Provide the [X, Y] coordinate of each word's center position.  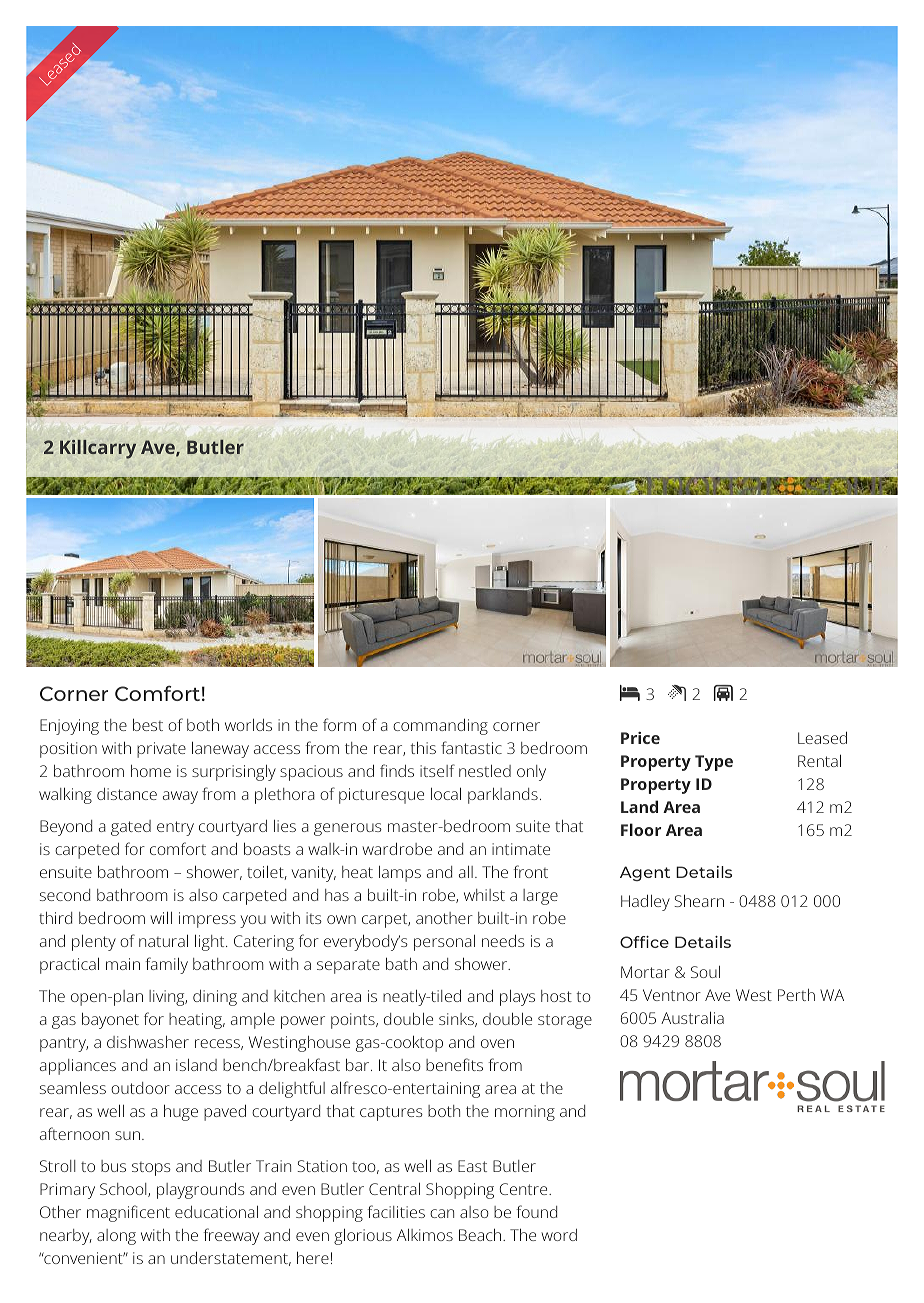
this [423, 748]
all [466, 872]
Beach [481, 1235]
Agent [645, 873]
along [116, 1237]
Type [714, 763]
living [168, 998]
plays [517, 998]
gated [131, 828]
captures [391, 1113]
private [161, 750]
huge [181, 1113]
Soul [705, 972]
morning [525, 1113]
